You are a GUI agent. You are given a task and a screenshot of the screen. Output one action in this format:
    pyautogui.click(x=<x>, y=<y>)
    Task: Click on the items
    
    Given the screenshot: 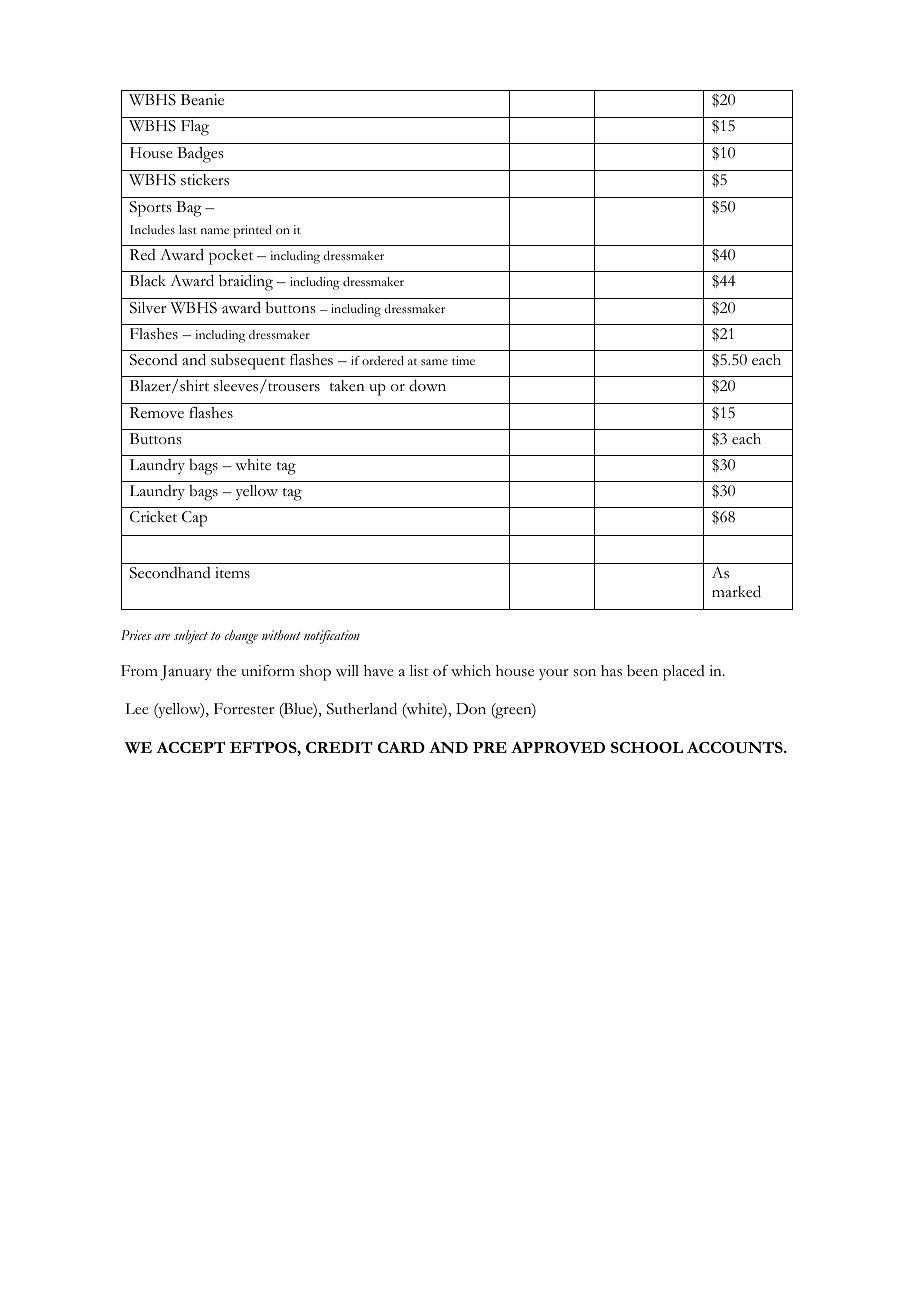 What is the action you would take?
    pyautogui.click(x=232, y=573)
